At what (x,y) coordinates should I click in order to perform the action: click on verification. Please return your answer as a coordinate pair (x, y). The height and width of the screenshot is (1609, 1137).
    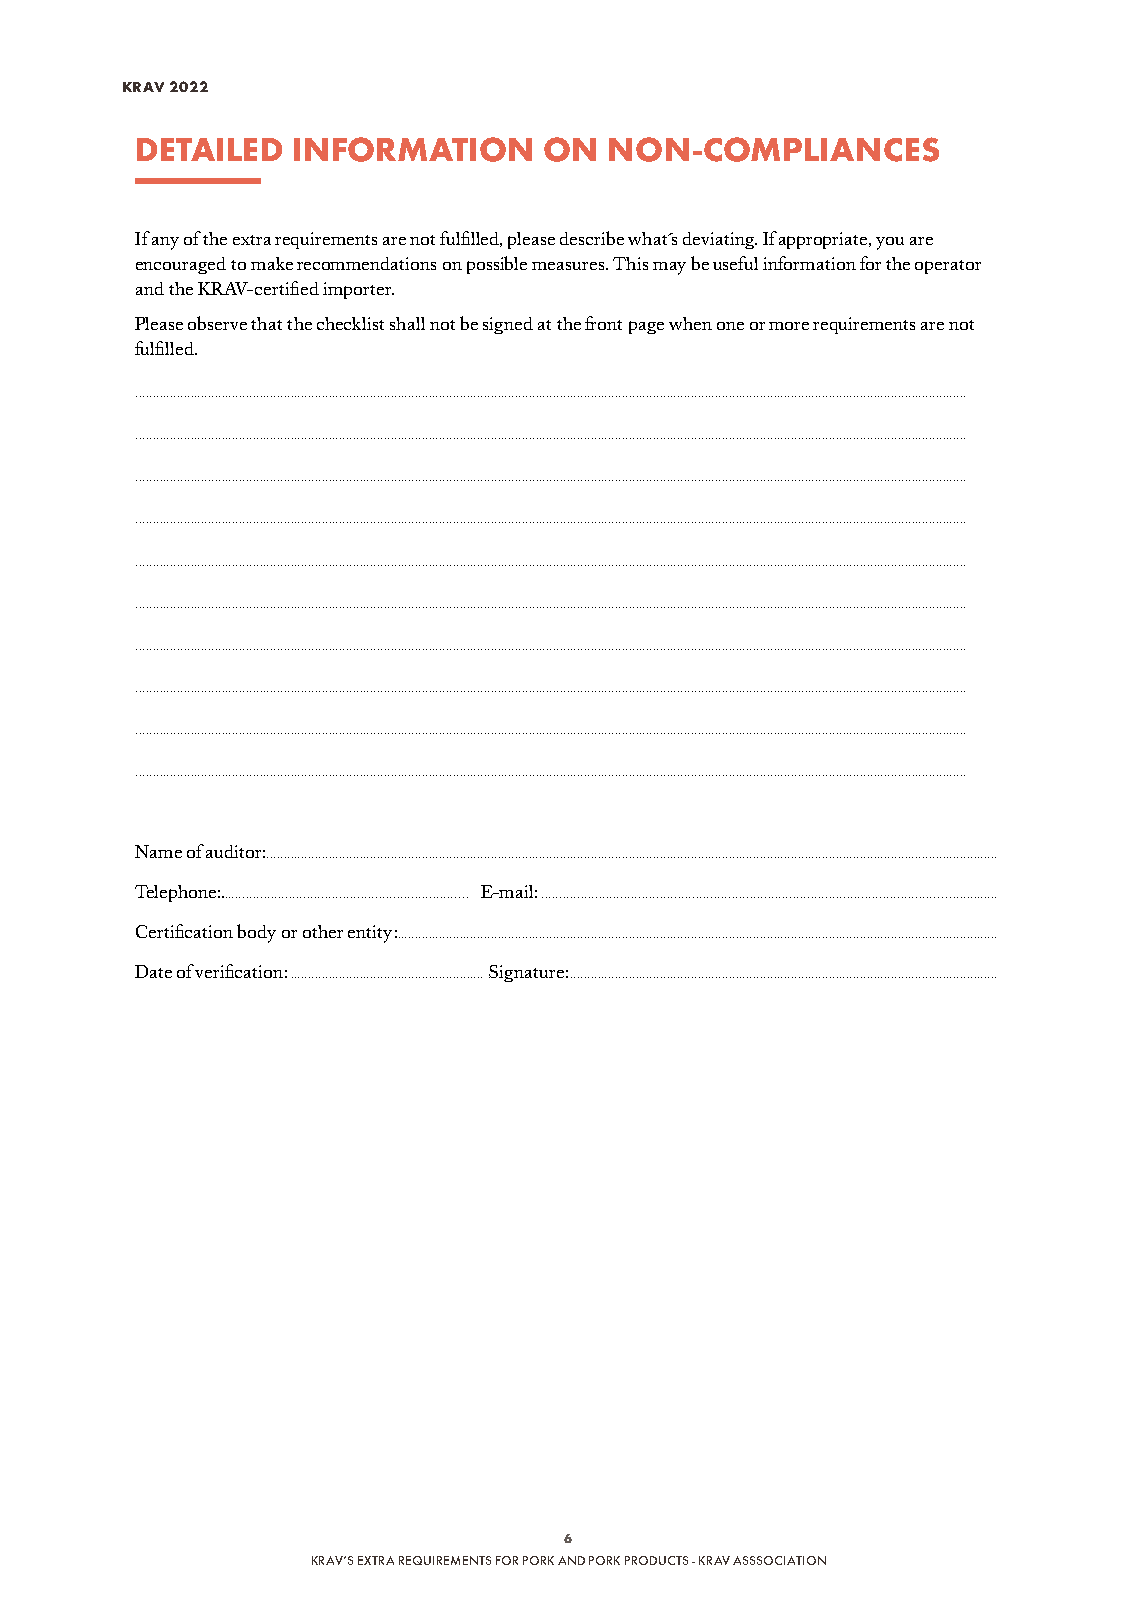
    Looking at the image, I should click on (239, 971).
